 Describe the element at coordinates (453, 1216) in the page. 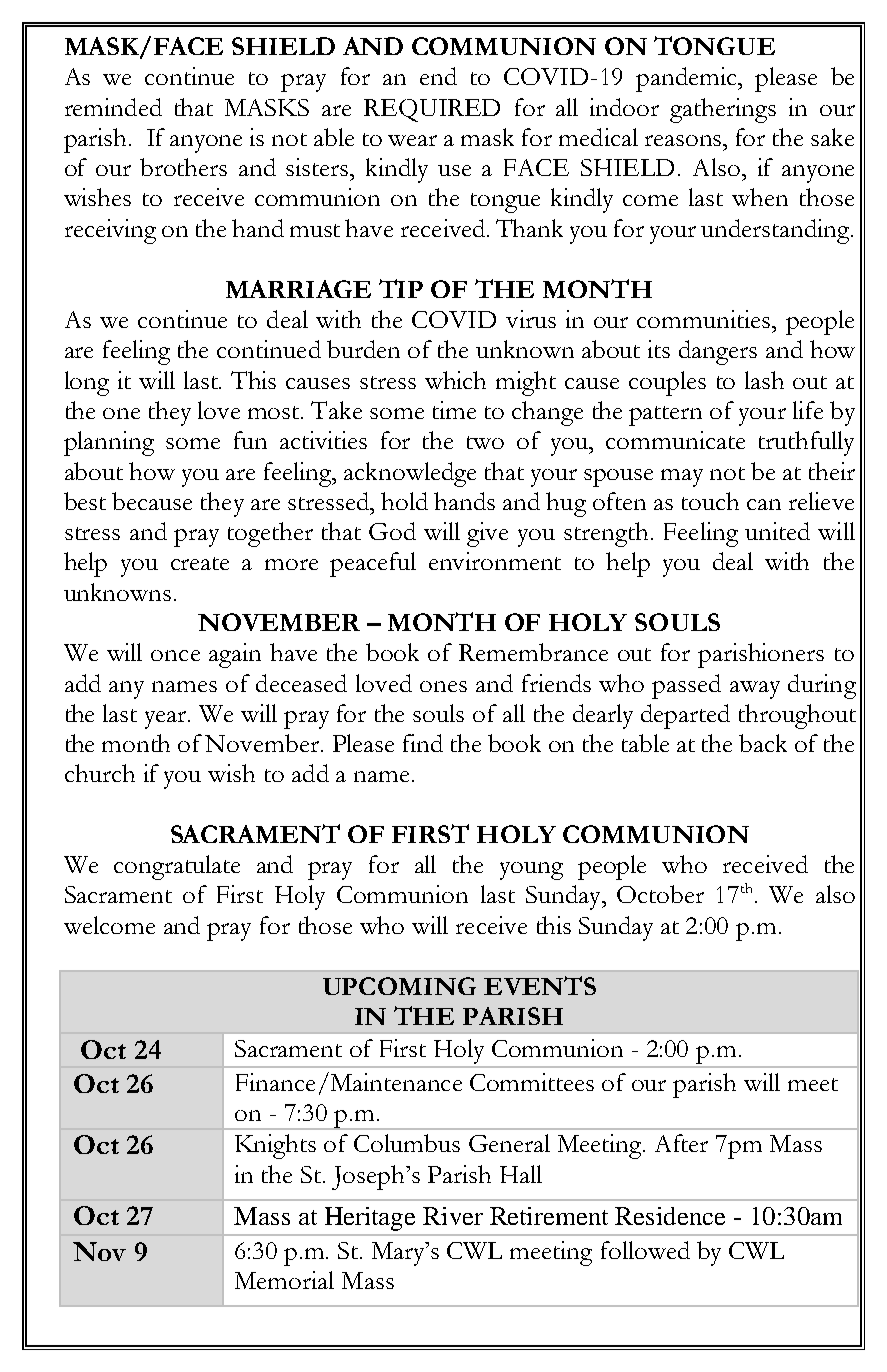

I see `River` at that location.
